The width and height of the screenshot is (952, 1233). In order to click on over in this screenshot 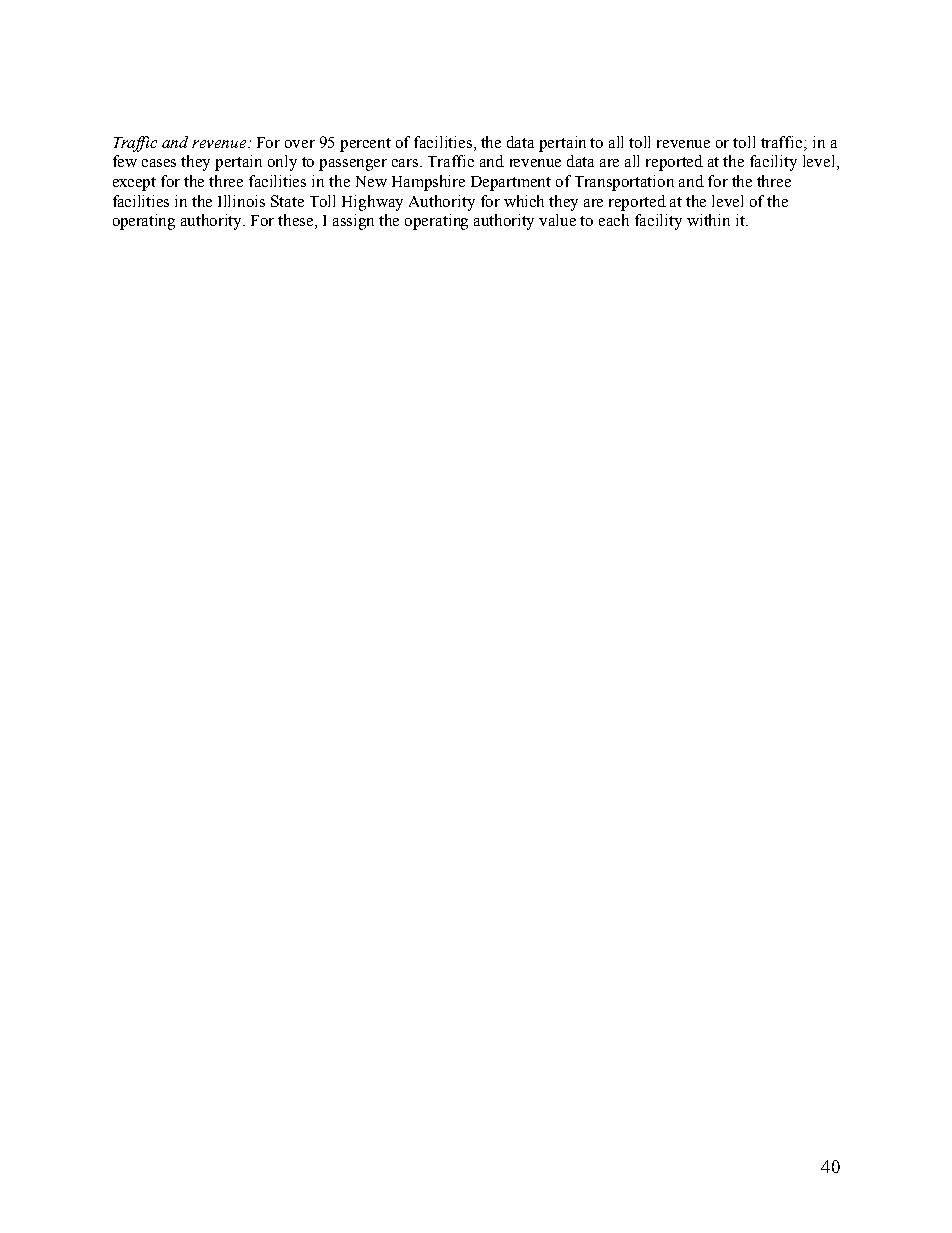, I will do `click(300, 144)`.
